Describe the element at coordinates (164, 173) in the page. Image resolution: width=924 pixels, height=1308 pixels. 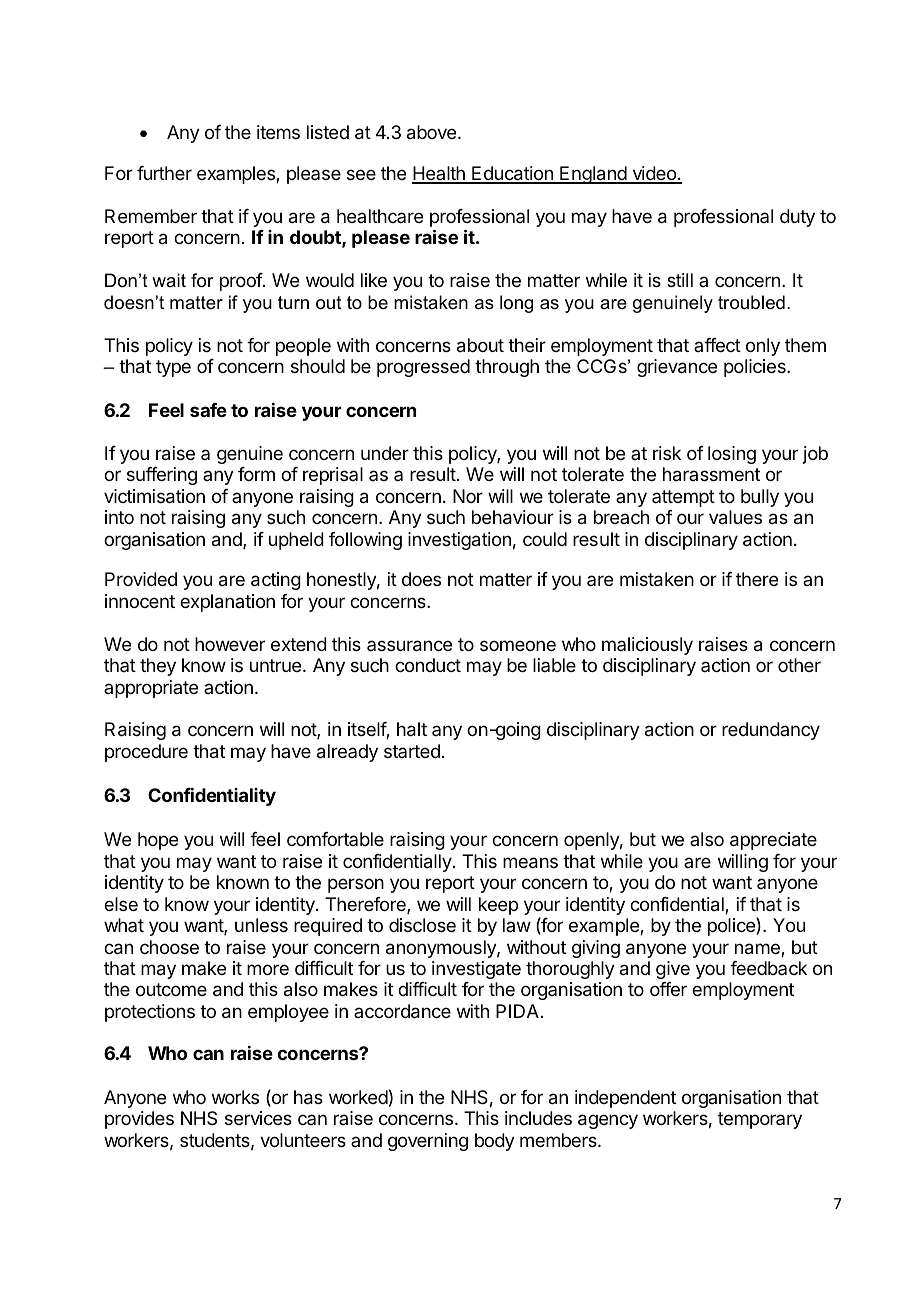
I see `further` at that location.
